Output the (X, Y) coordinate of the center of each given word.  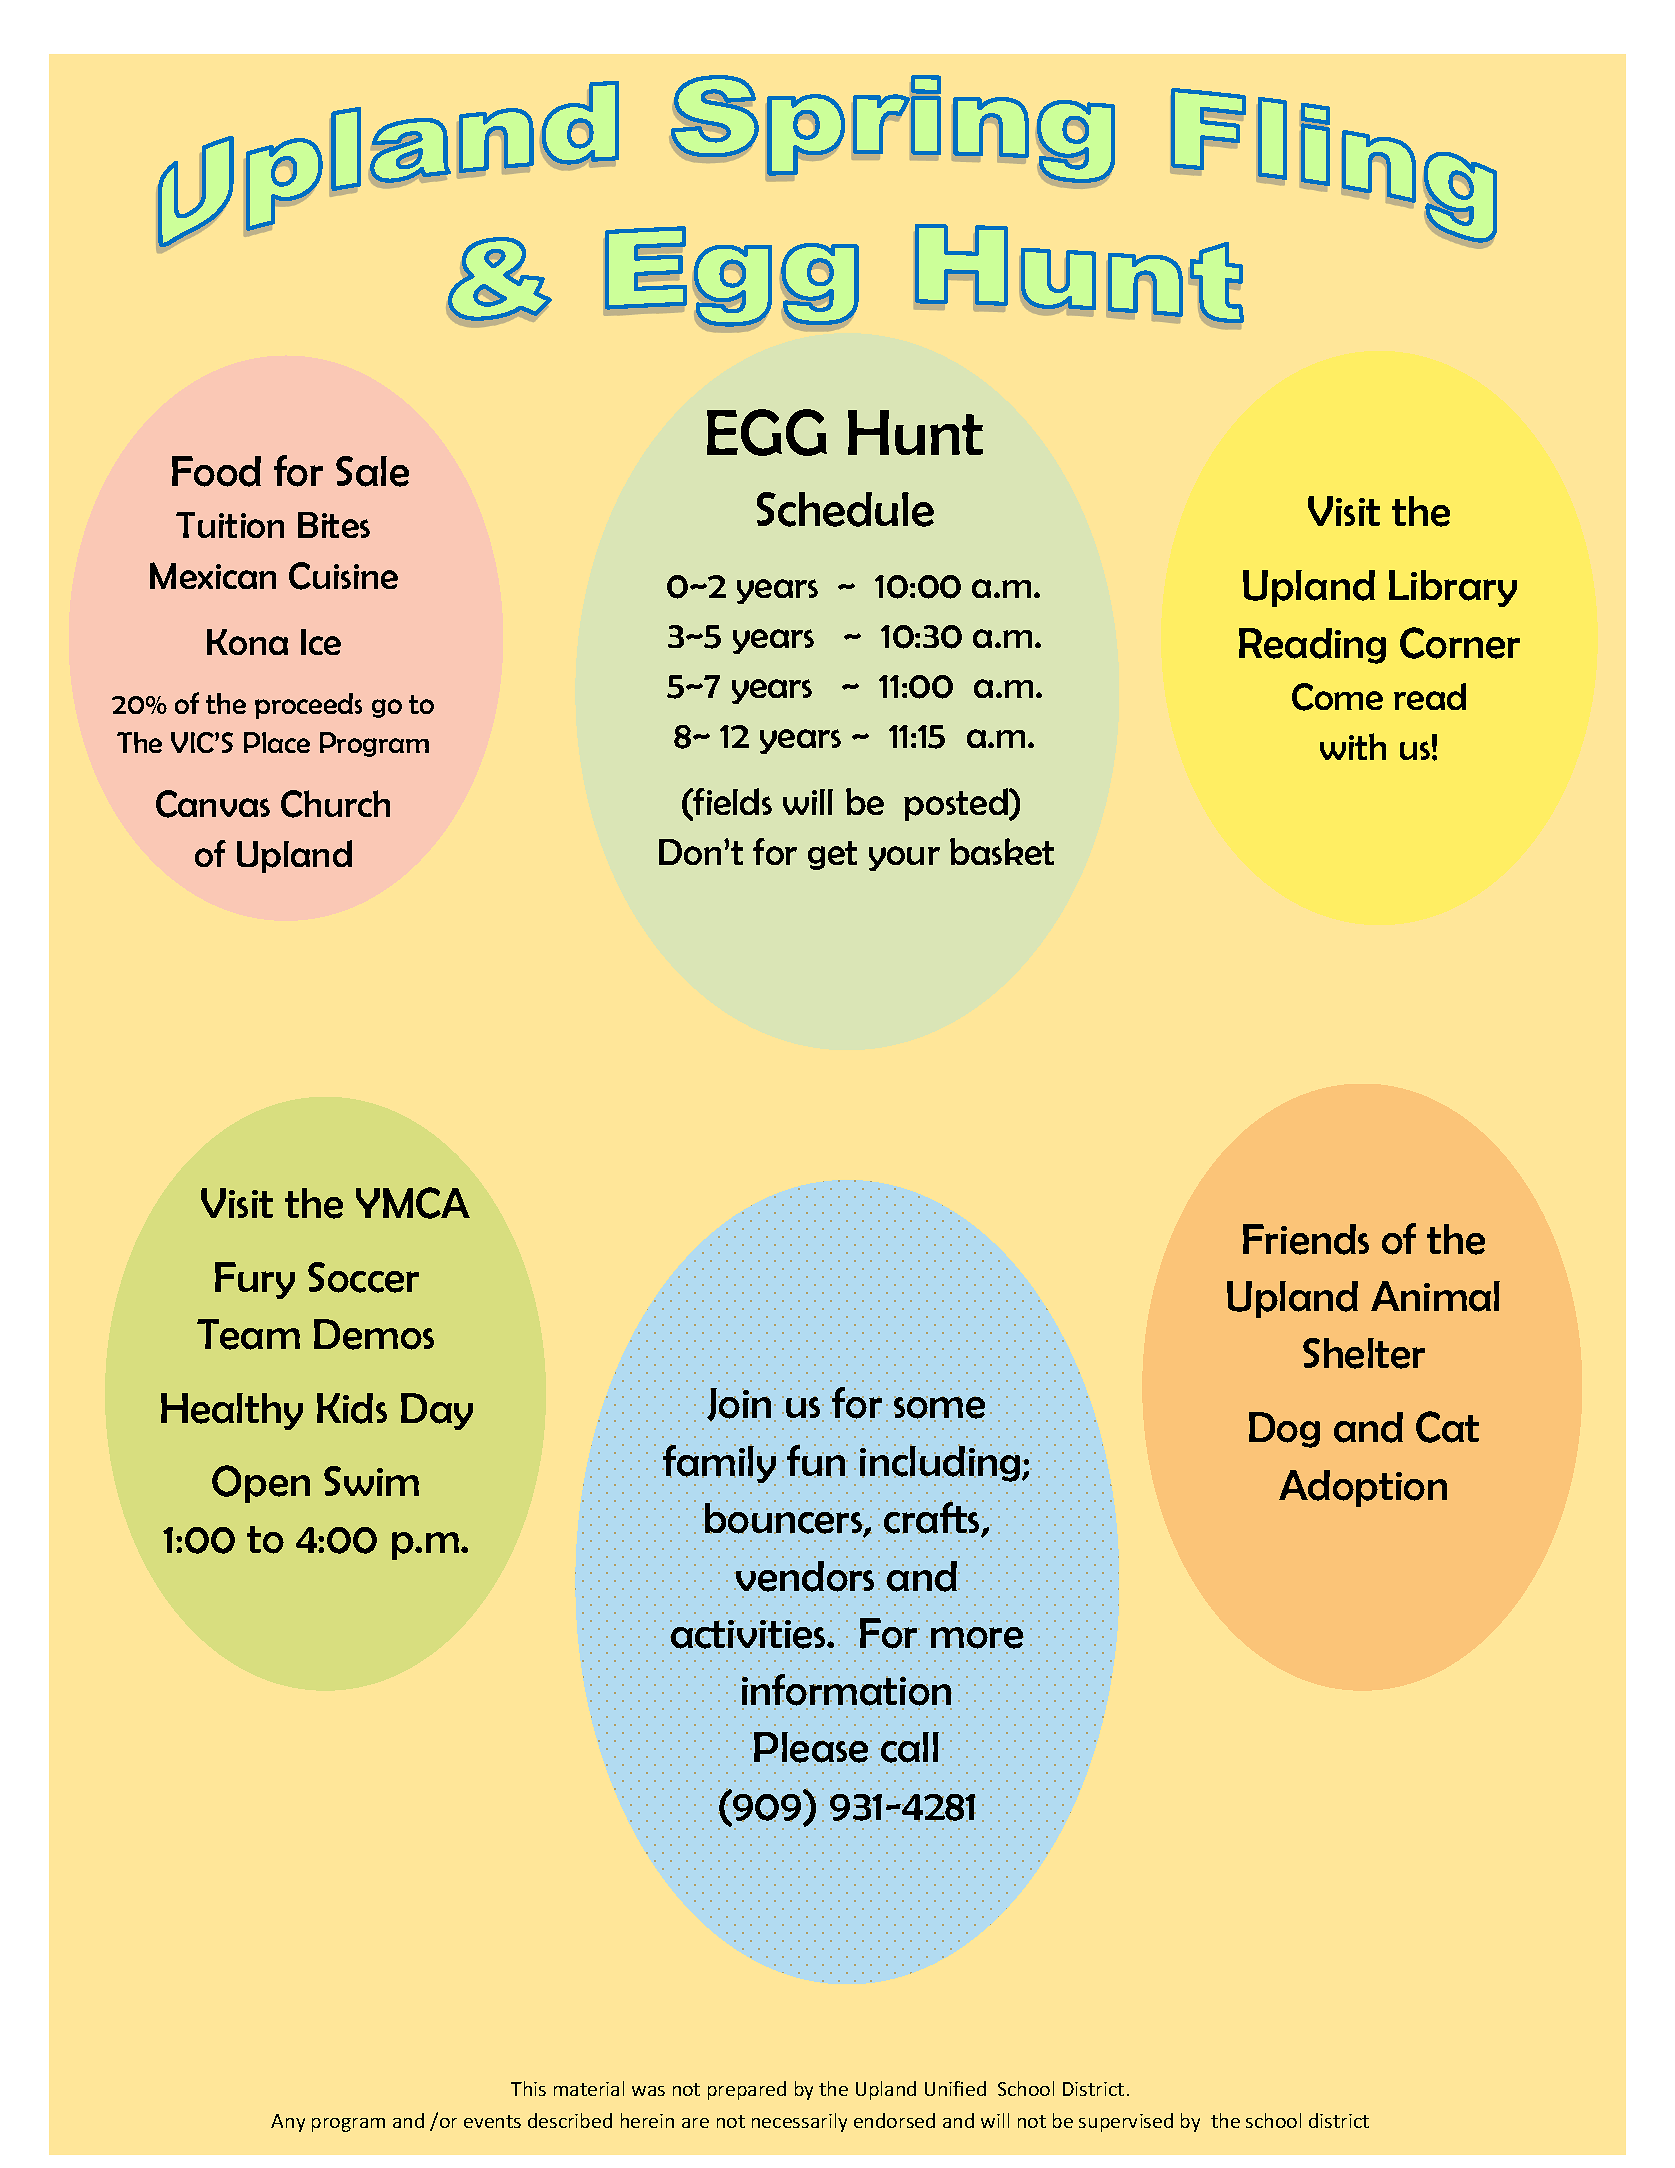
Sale (372, 471)
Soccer (363, 1277)
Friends (1306, 1239)
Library (1453, 588)
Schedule (845, 509)
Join (739, 1405)
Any (288, 2123)
